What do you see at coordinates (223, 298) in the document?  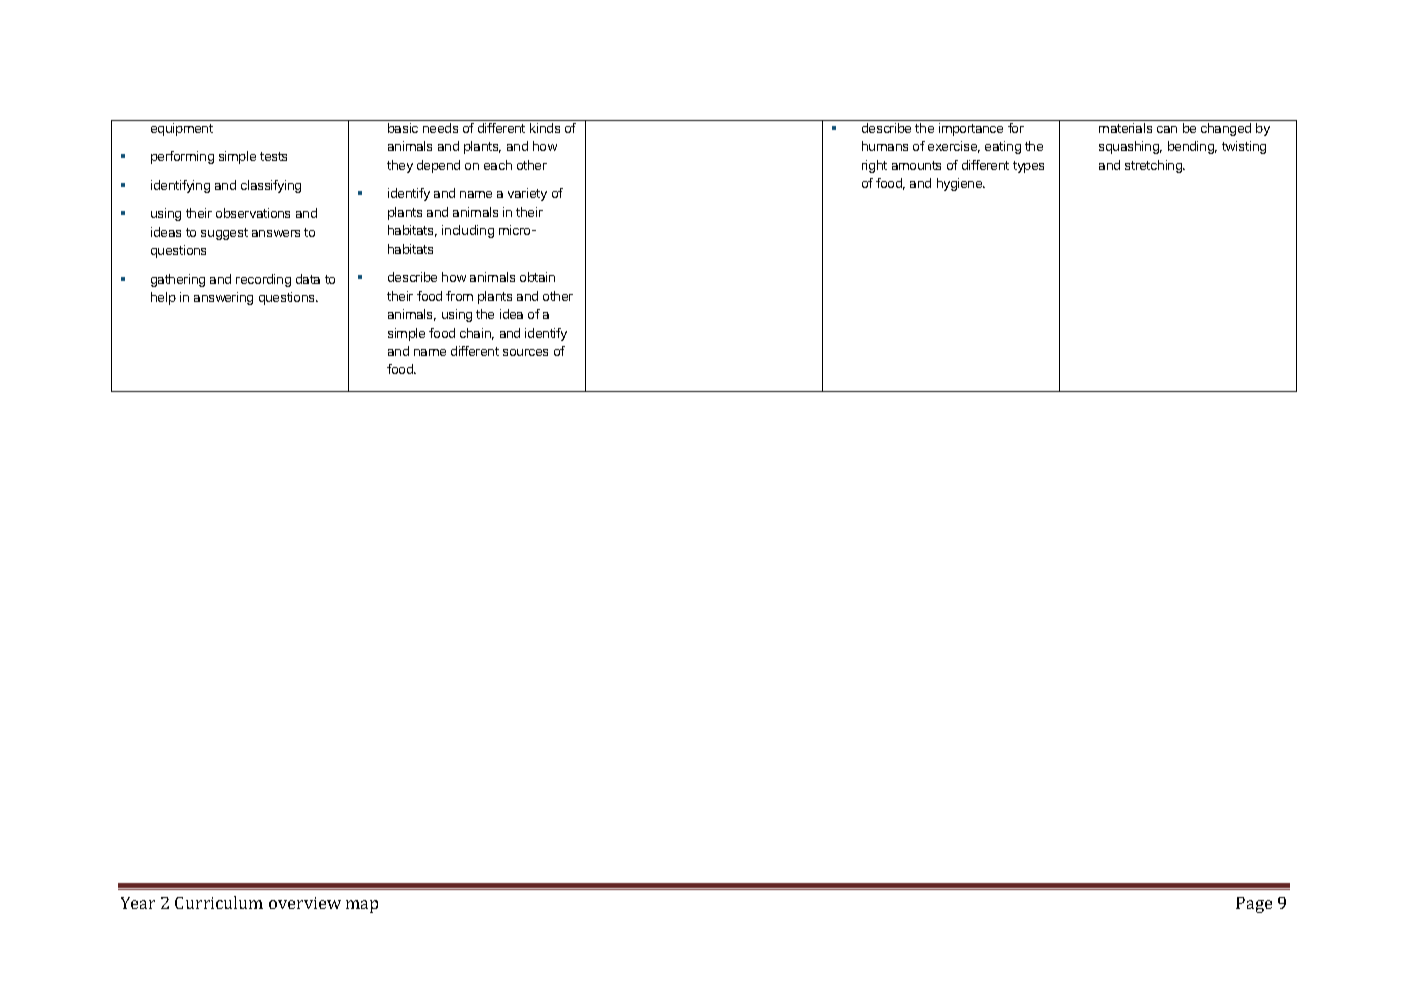 I see `answering` at bounding box center [223, 298].
